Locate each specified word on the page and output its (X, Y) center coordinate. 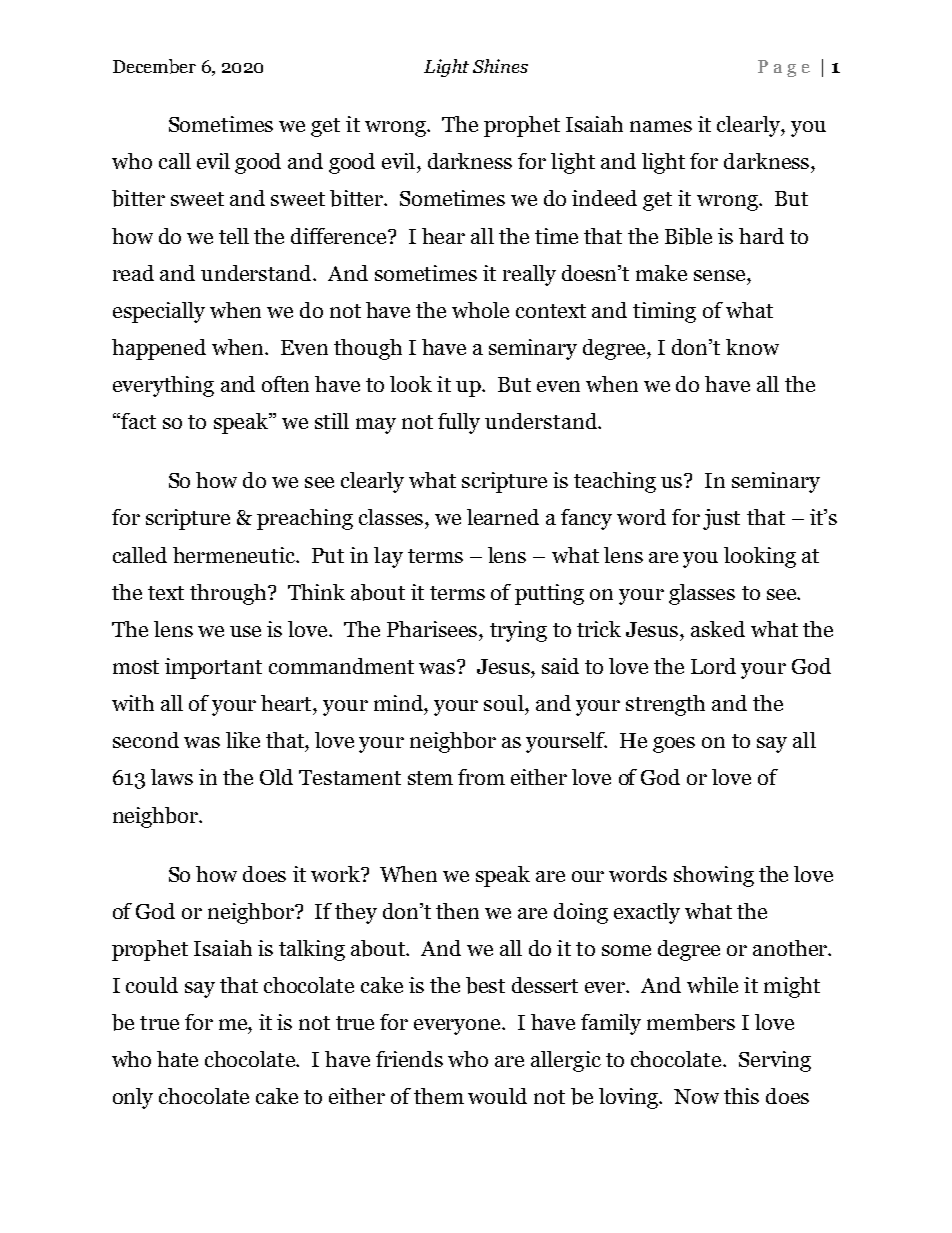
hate (177, 1059)
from (481, 777)
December (154, 66)
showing (714, 876)
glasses (702, 594)
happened (159, 349)
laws (172, 777)
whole (480, 310)
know (752, 347)
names (661, 126)
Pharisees (433, 629)
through (229, 594)
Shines (500, 66)
